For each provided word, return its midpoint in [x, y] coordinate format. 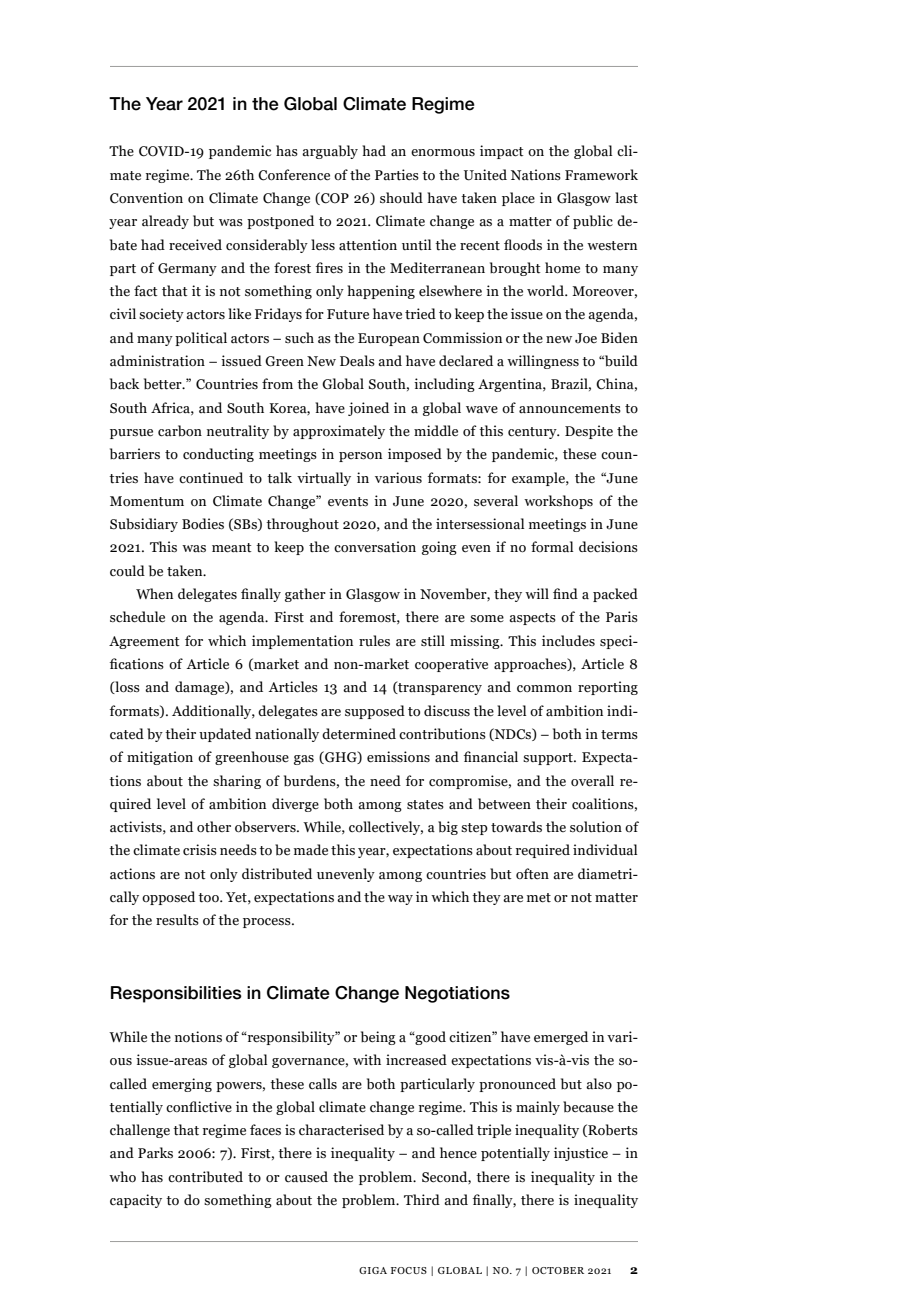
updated [225, 735]
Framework [601, 175]
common [544, 688]
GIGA [373, 1270]
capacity [136, 1201]
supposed [375, 712]
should [401, 198]
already [165, 222]
